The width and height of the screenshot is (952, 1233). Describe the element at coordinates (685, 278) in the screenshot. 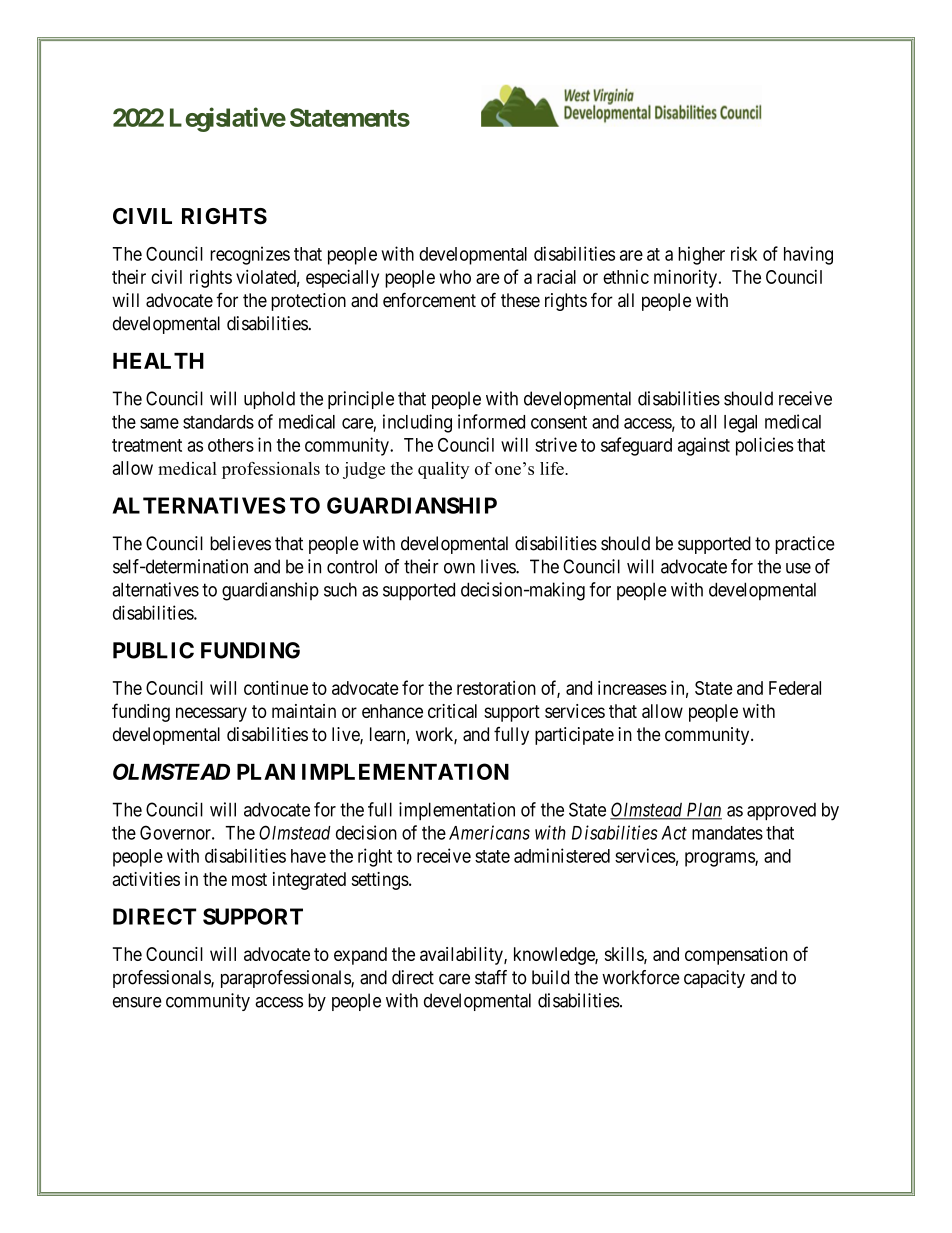

I see `minority` at that location.
